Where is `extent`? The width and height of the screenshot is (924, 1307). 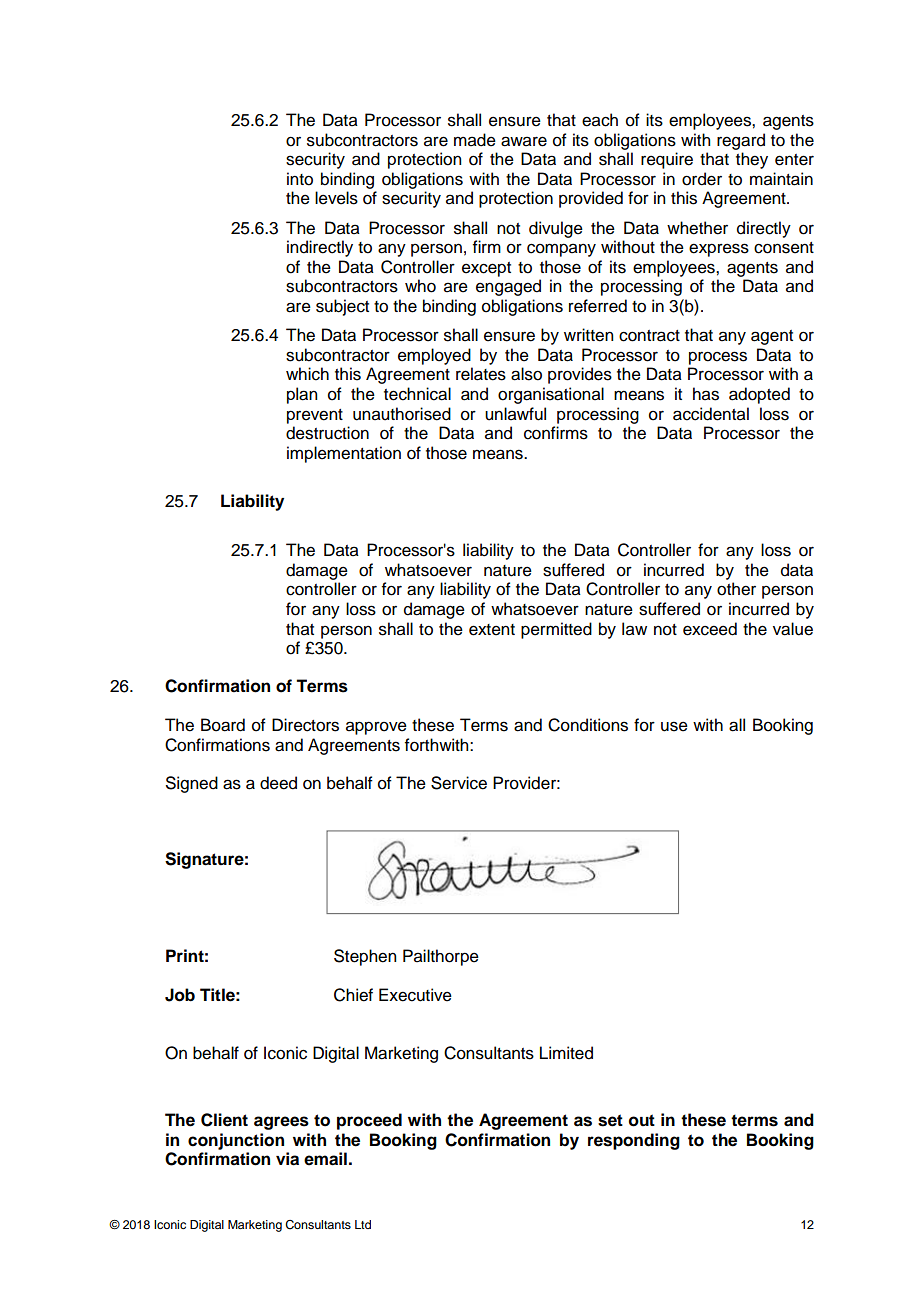 extent is located at coordinates (492, 630).
